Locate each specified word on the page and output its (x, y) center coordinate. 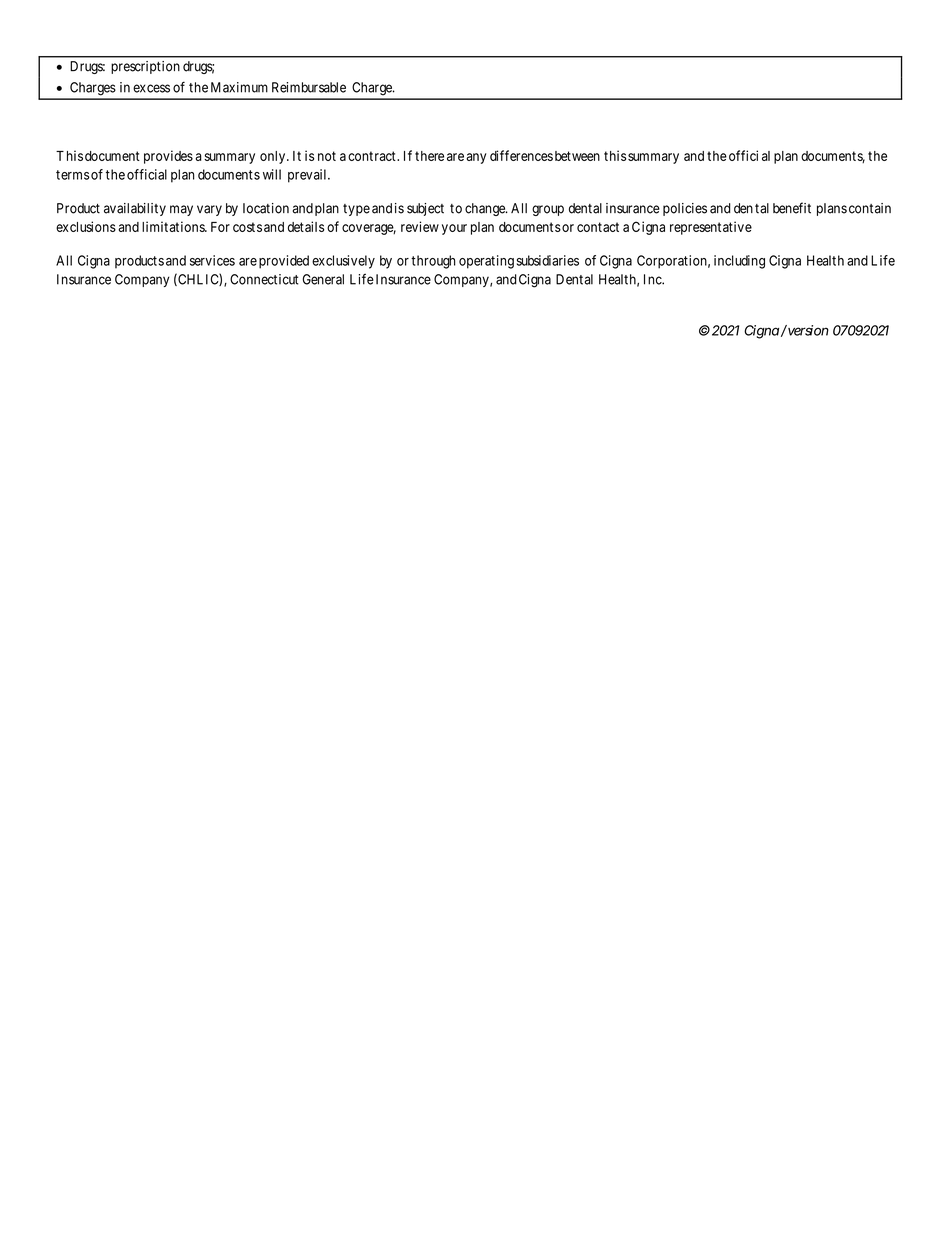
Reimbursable (309, 87)
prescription (145, 67)
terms (73, 175)
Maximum (239, 87)
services (212, 260)
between (577, 156)
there (429, 156)
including (739, 262)
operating (486, 262)
